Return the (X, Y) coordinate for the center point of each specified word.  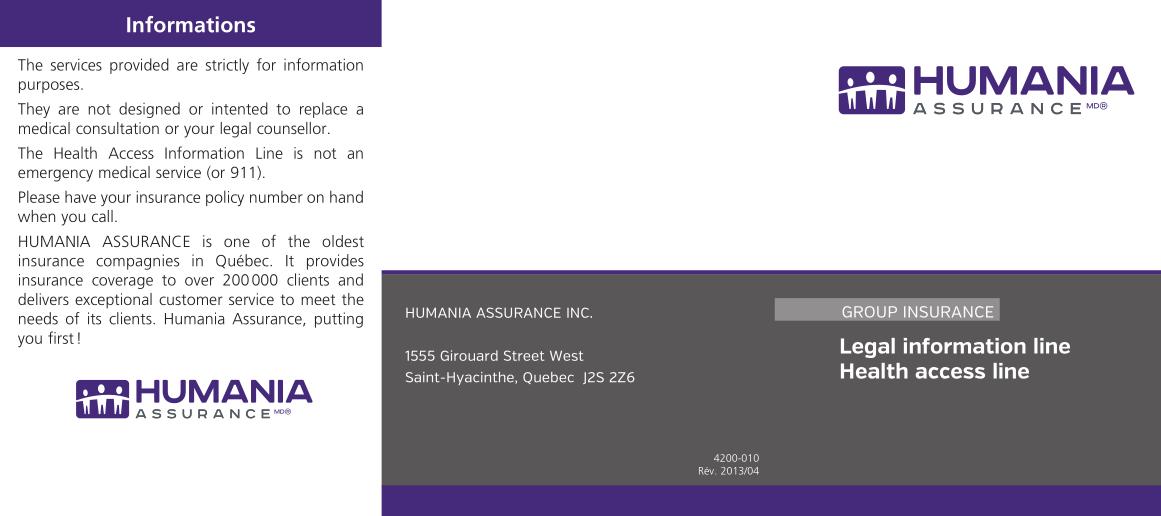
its (94, 318)
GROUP (869, 312)
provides (335, 262)
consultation (117, 128)
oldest (343, 241)
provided (139, 66)
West (566, 356)
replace (323, 110)
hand (346, 196)
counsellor (293, 128)
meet (318, 299)
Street (524, 355)
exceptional (113, 301)
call (102, 216)
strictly (227, 66)
